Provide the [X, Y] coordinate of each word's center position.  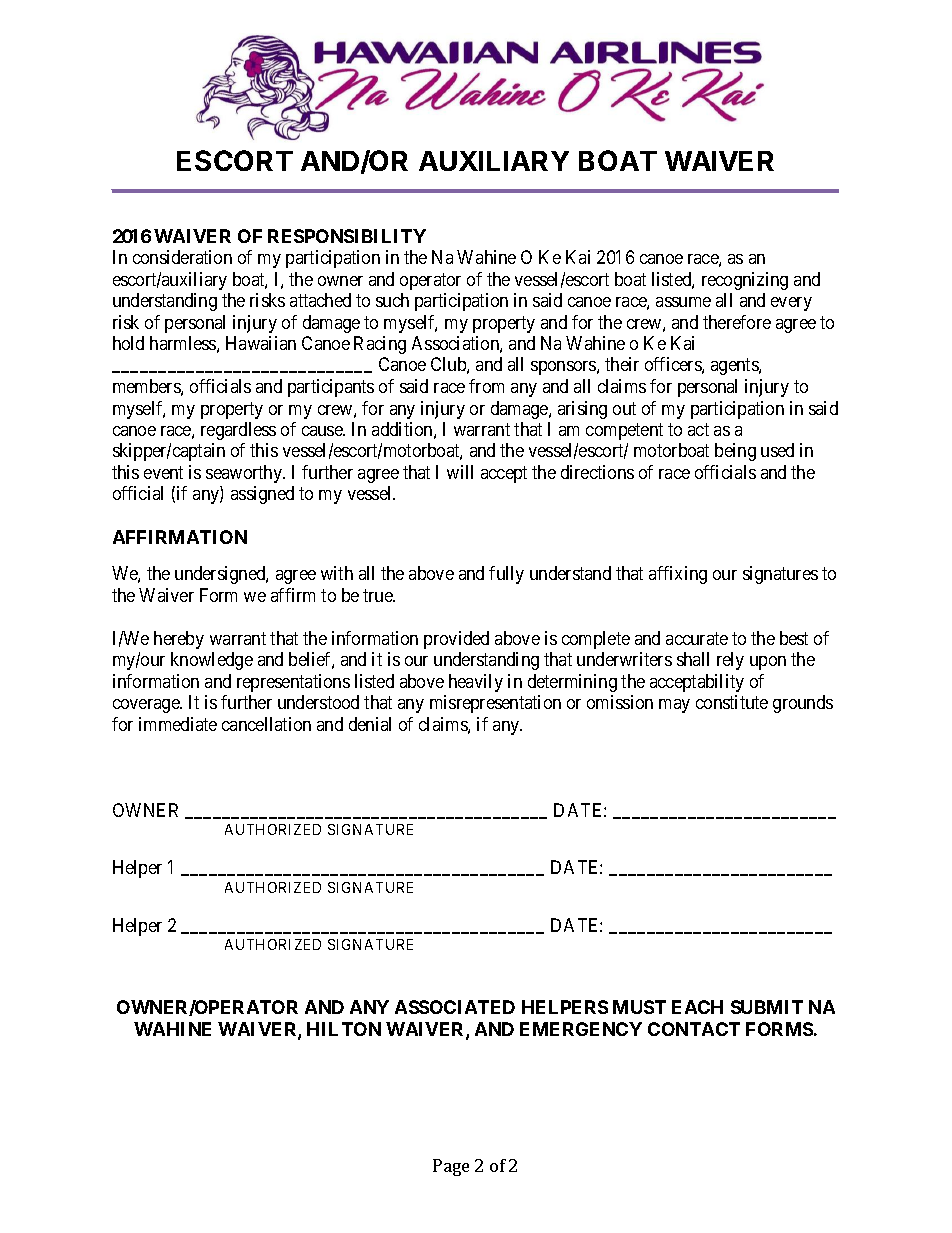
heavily [476, 683]
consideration [182, 257]
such [392, 300]
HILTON [344, 1029]
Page [451, 1167]
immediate [178, 724]
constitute [732, 702]
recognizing [745, 281]
